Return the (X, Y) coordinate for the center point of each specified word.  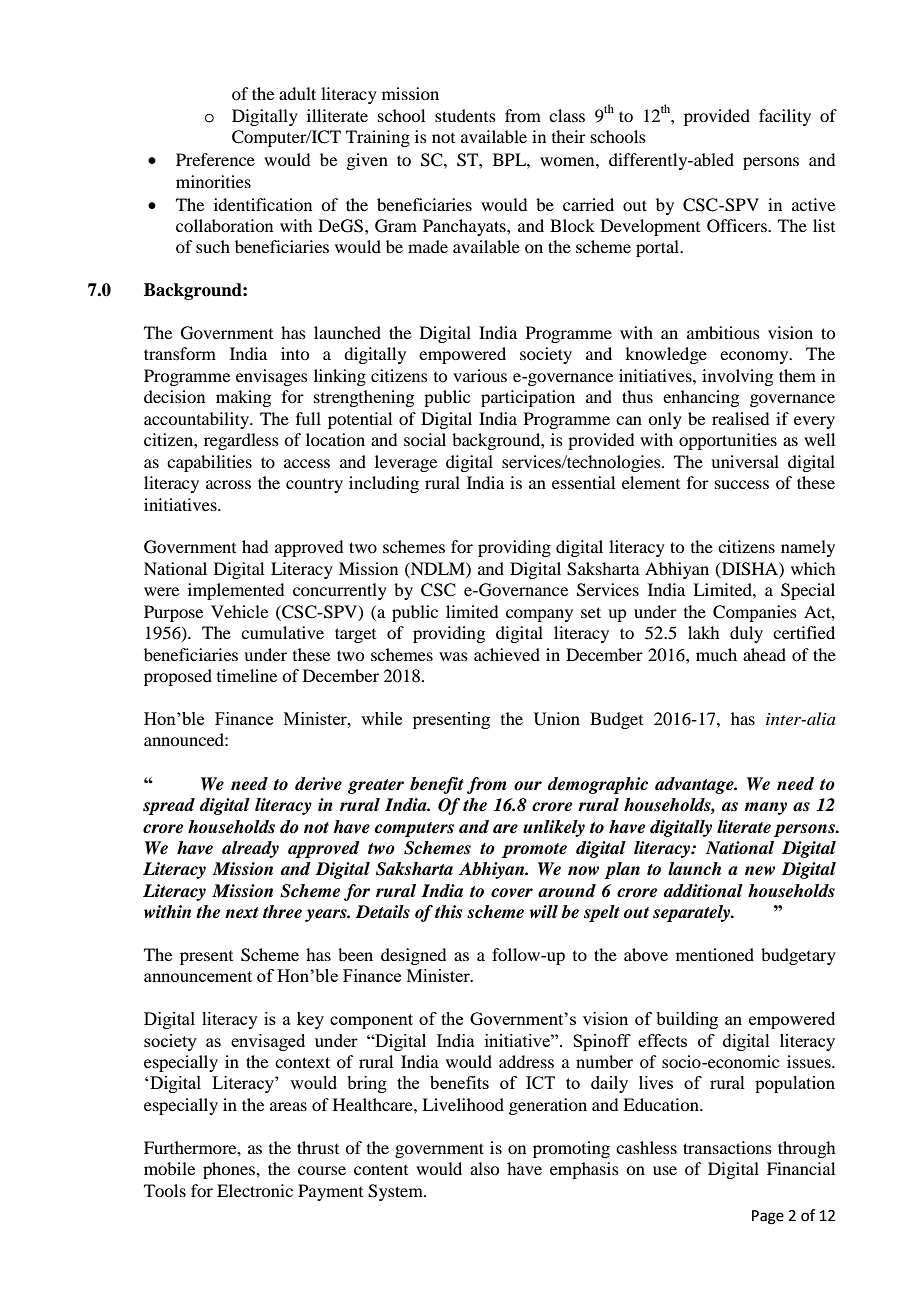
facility (785, 117)
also (484, 1168)
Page (768, 1217)
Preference (215, 159)
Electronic (255, 1190)
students (465, 115)
